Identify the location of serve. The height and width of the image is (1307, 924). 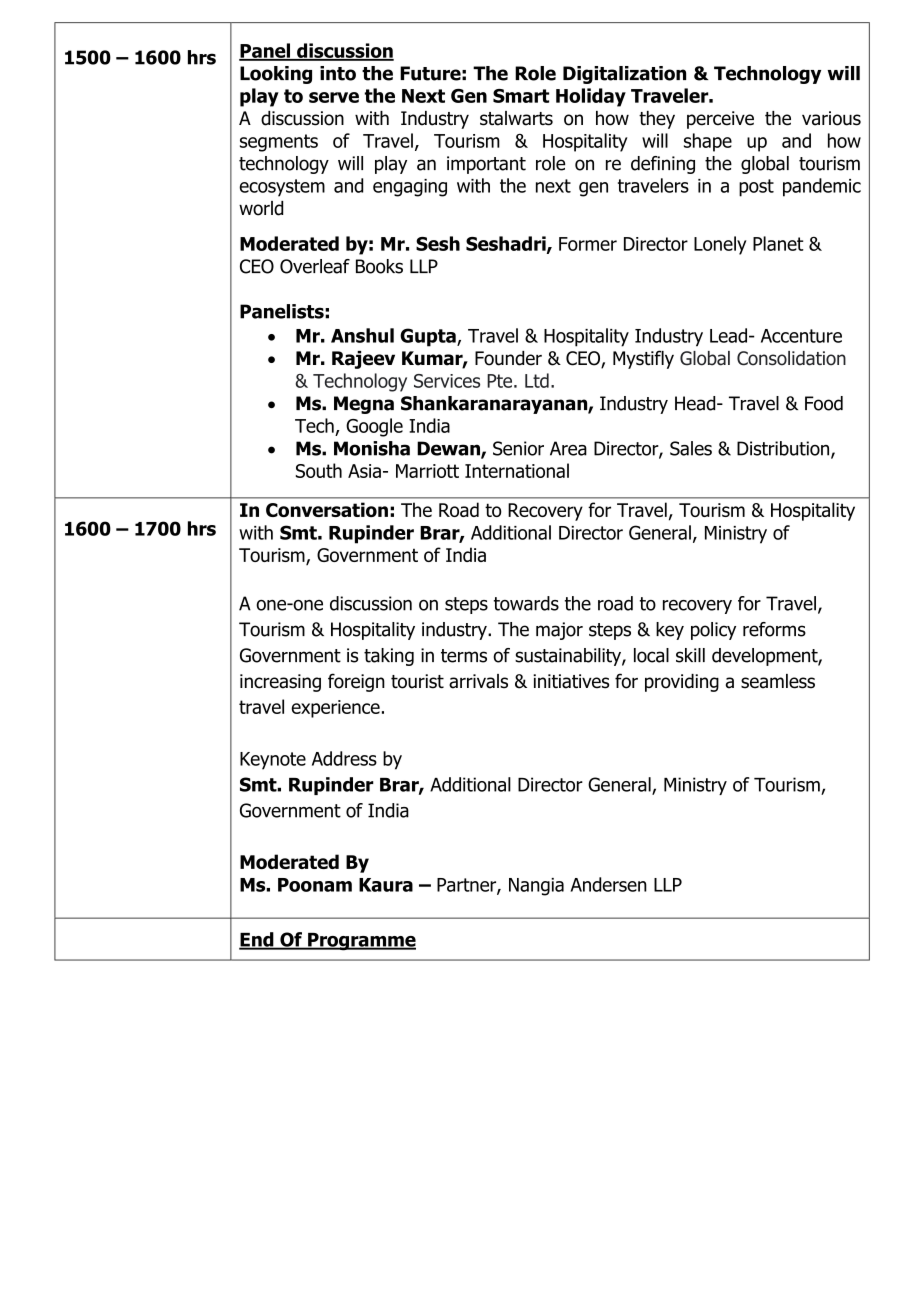
(334, 97).
